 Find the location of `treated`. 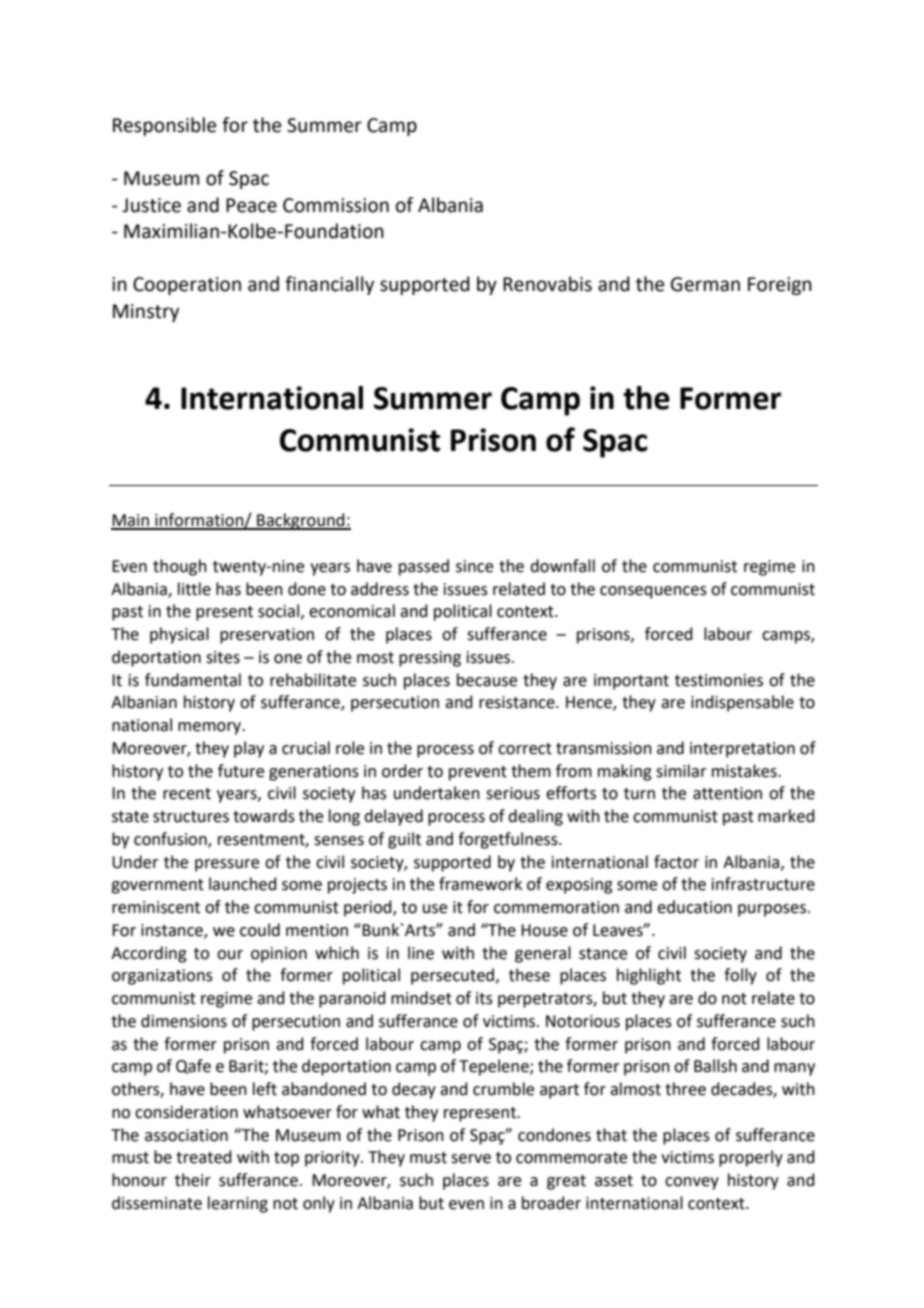

treated is located at coordinates (204, 1157).
